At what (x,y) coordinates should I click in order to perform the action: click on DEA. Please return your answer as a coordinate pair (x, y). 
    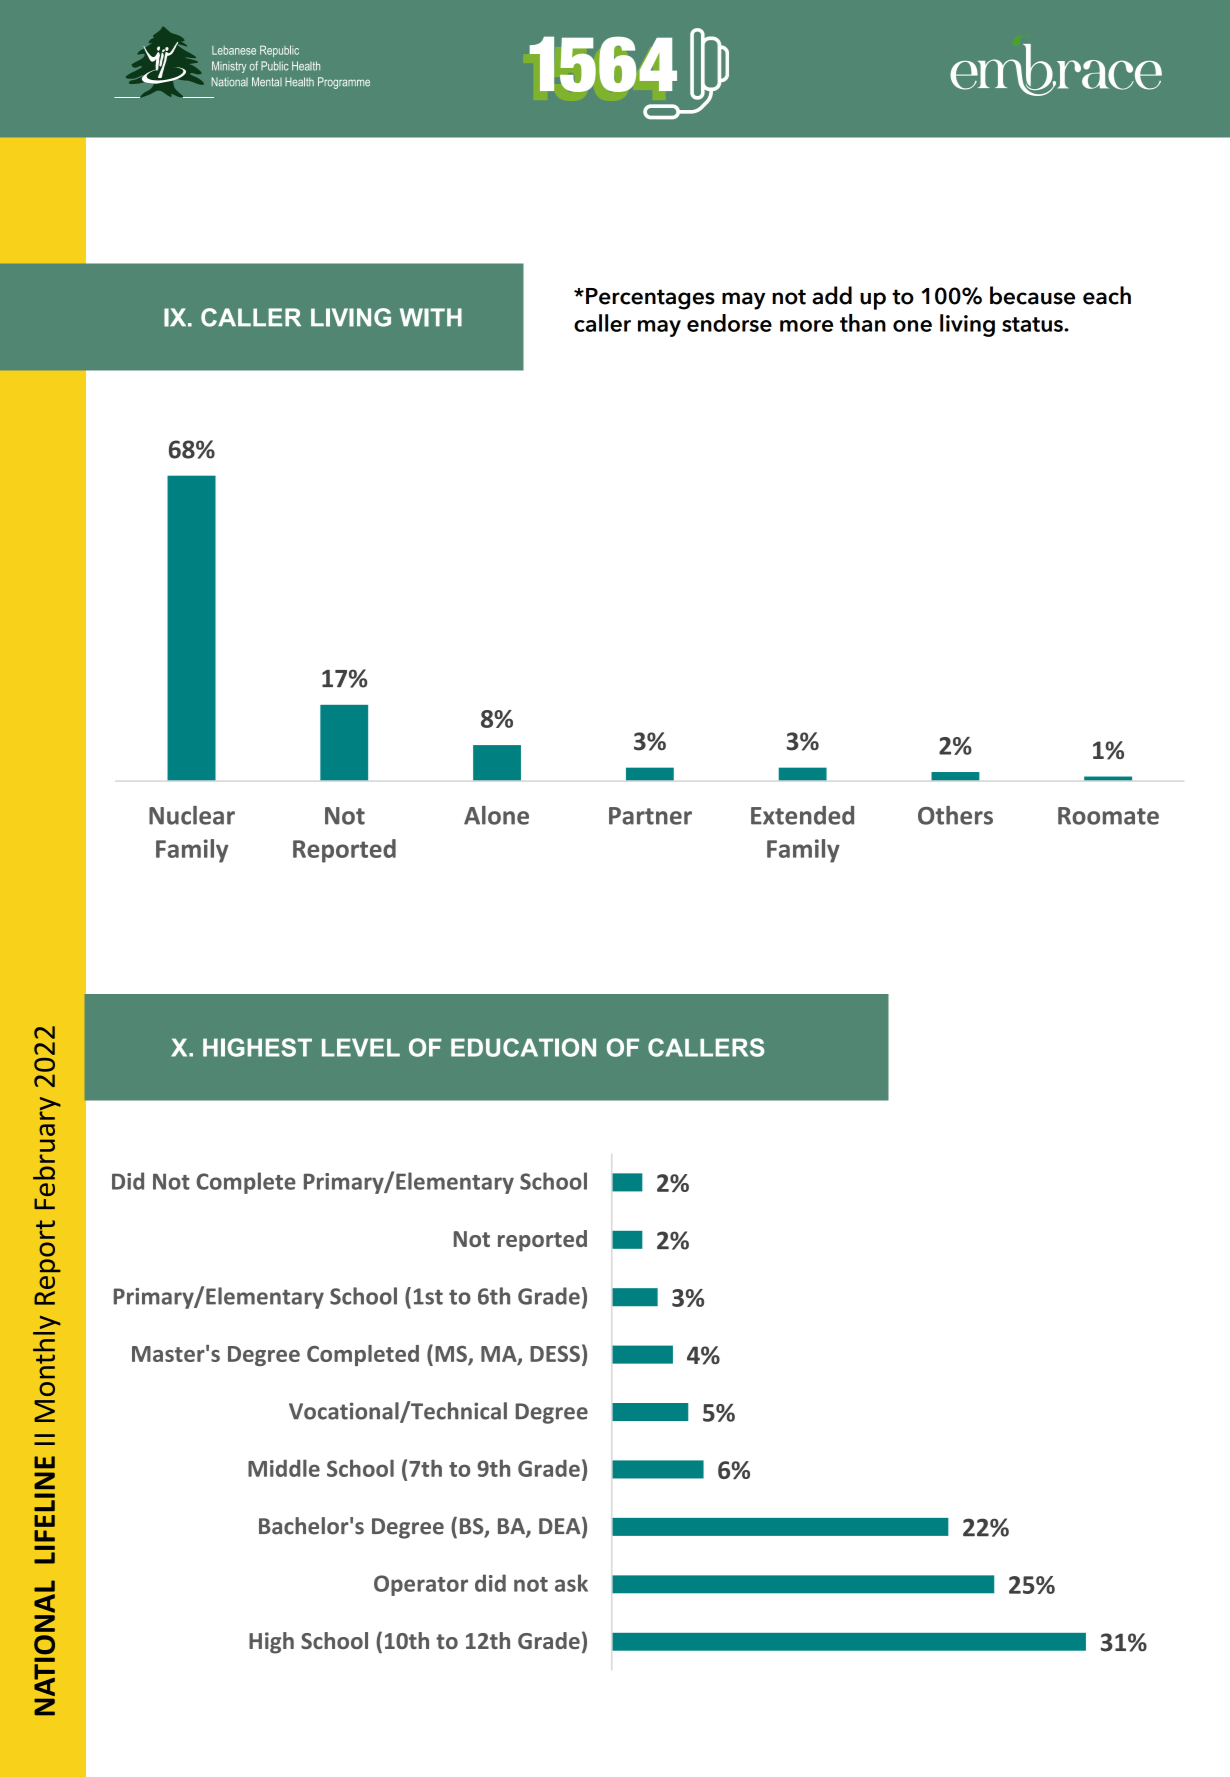
    Looking at the image, I should click on (561, 1527).
